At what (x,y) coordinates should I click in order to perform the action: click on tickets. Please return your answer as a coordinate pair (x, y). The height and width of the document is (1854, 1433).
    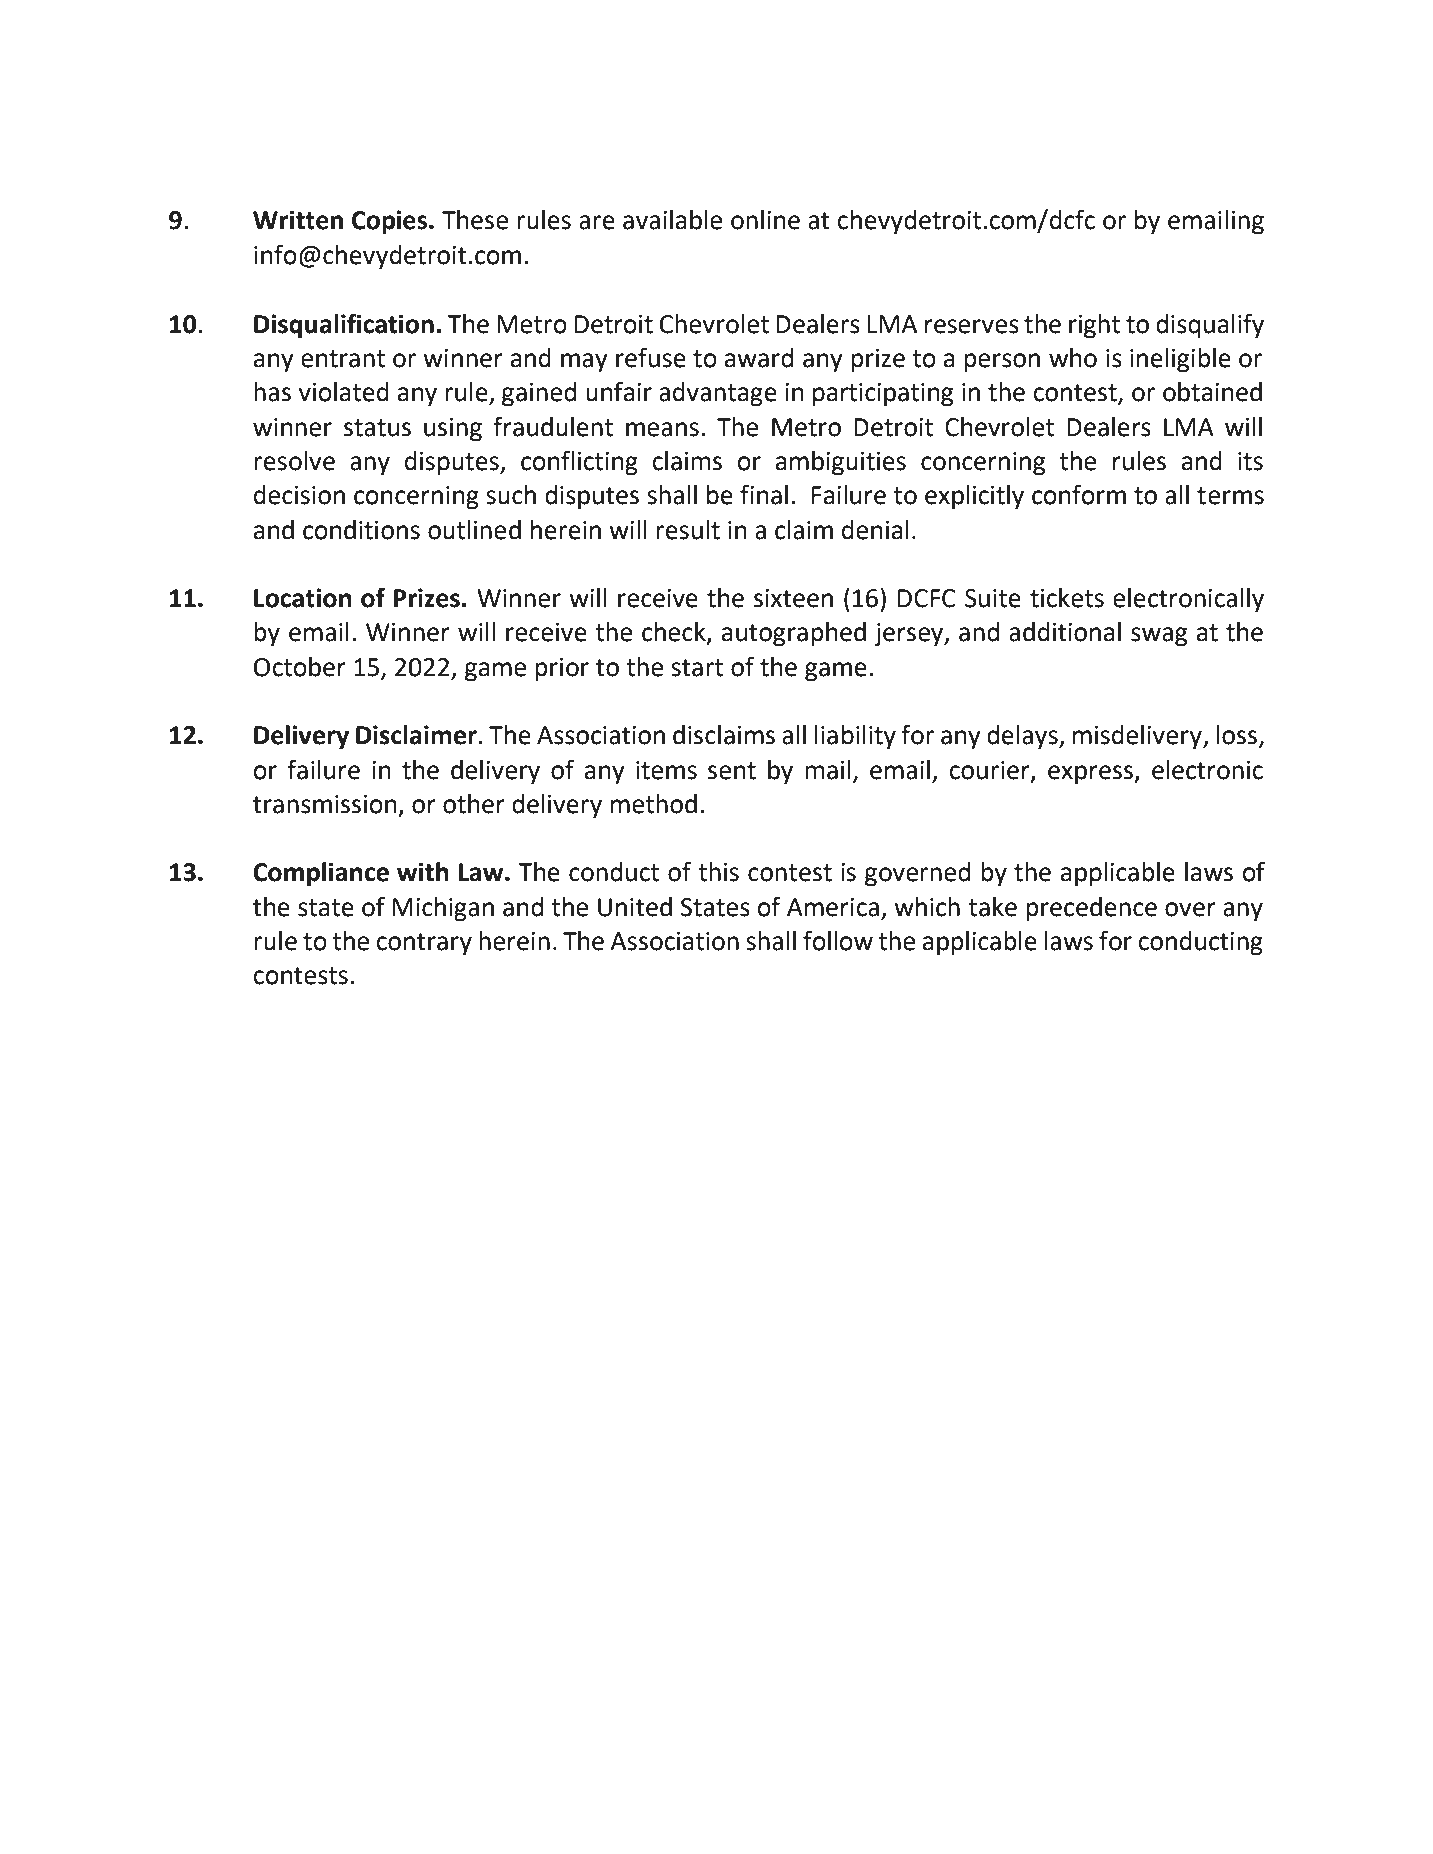
    Looking at the image, I should click on (1067, 598).
